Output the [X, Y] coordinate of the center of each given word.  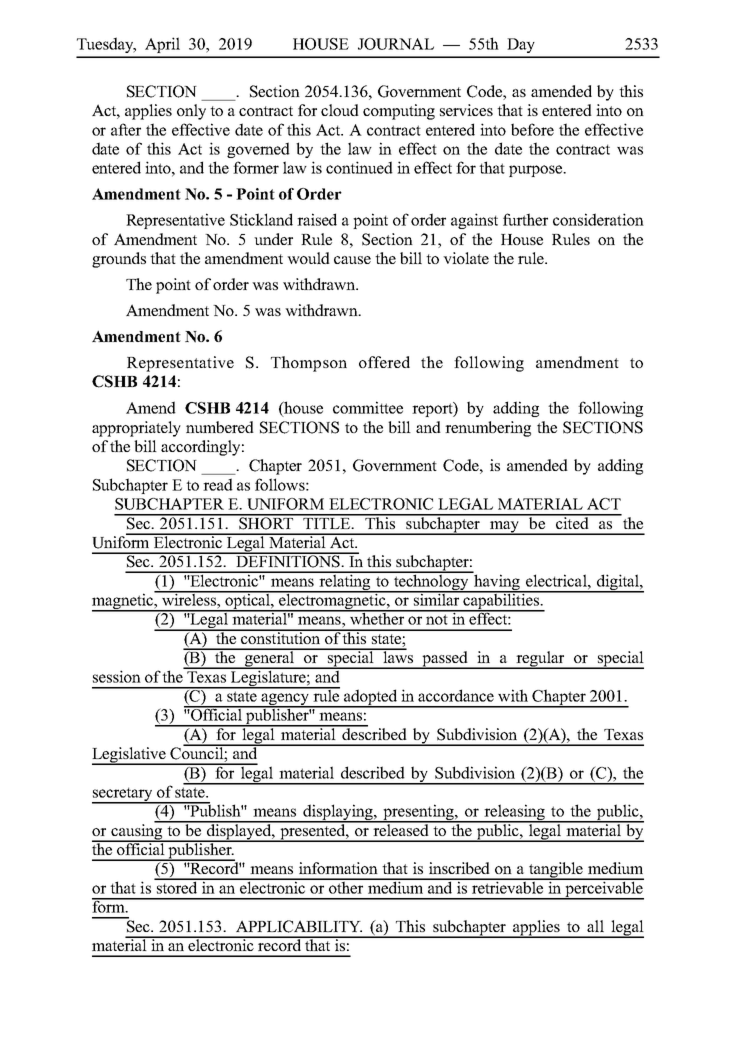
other [346, 886]
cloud [340, 110]
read [218, 484]
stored [176, 886]
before [532, 129]
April [162, 45]
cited [572, 522]
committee [368, 407]
